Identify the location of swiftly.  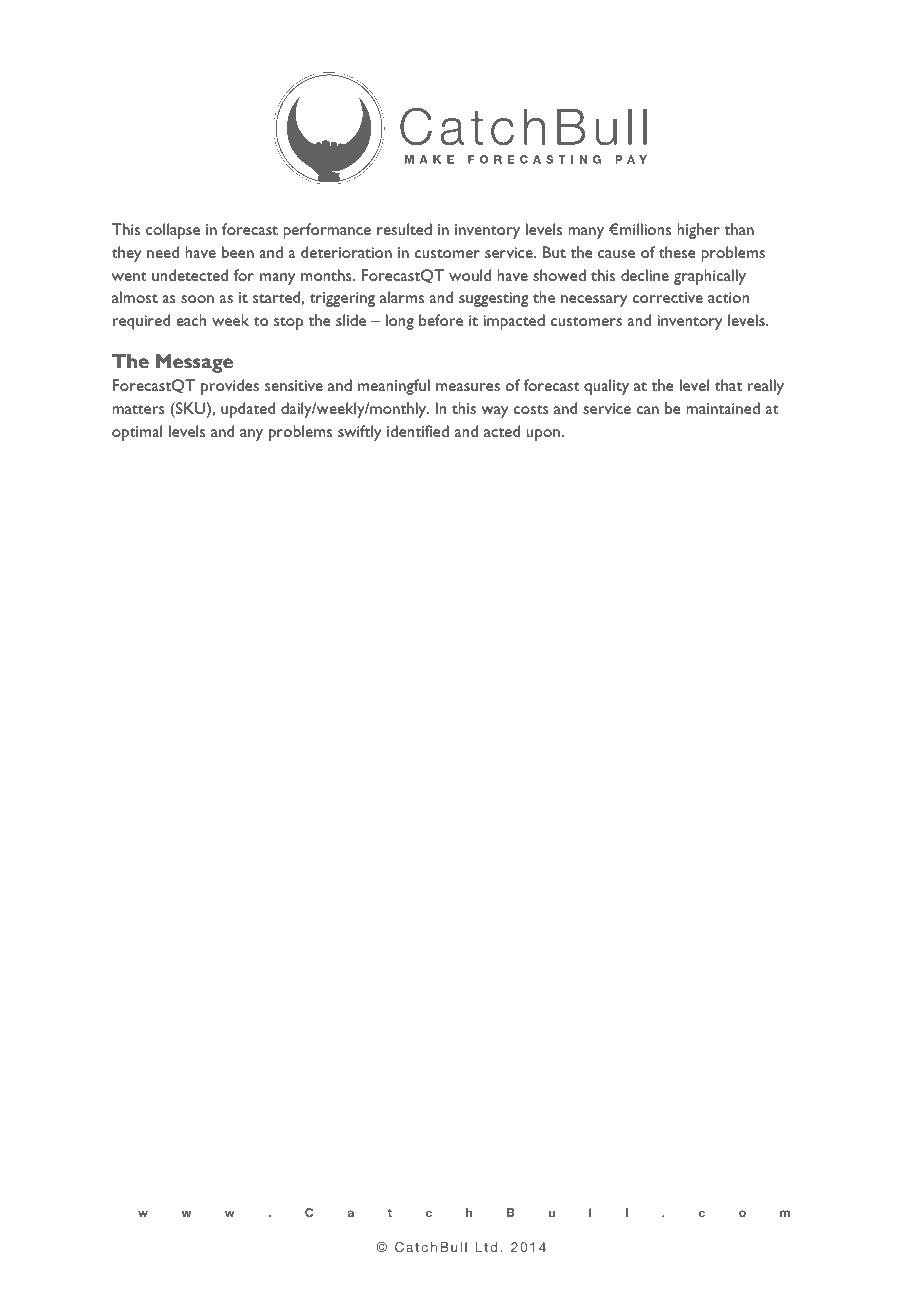
(359, 433).
